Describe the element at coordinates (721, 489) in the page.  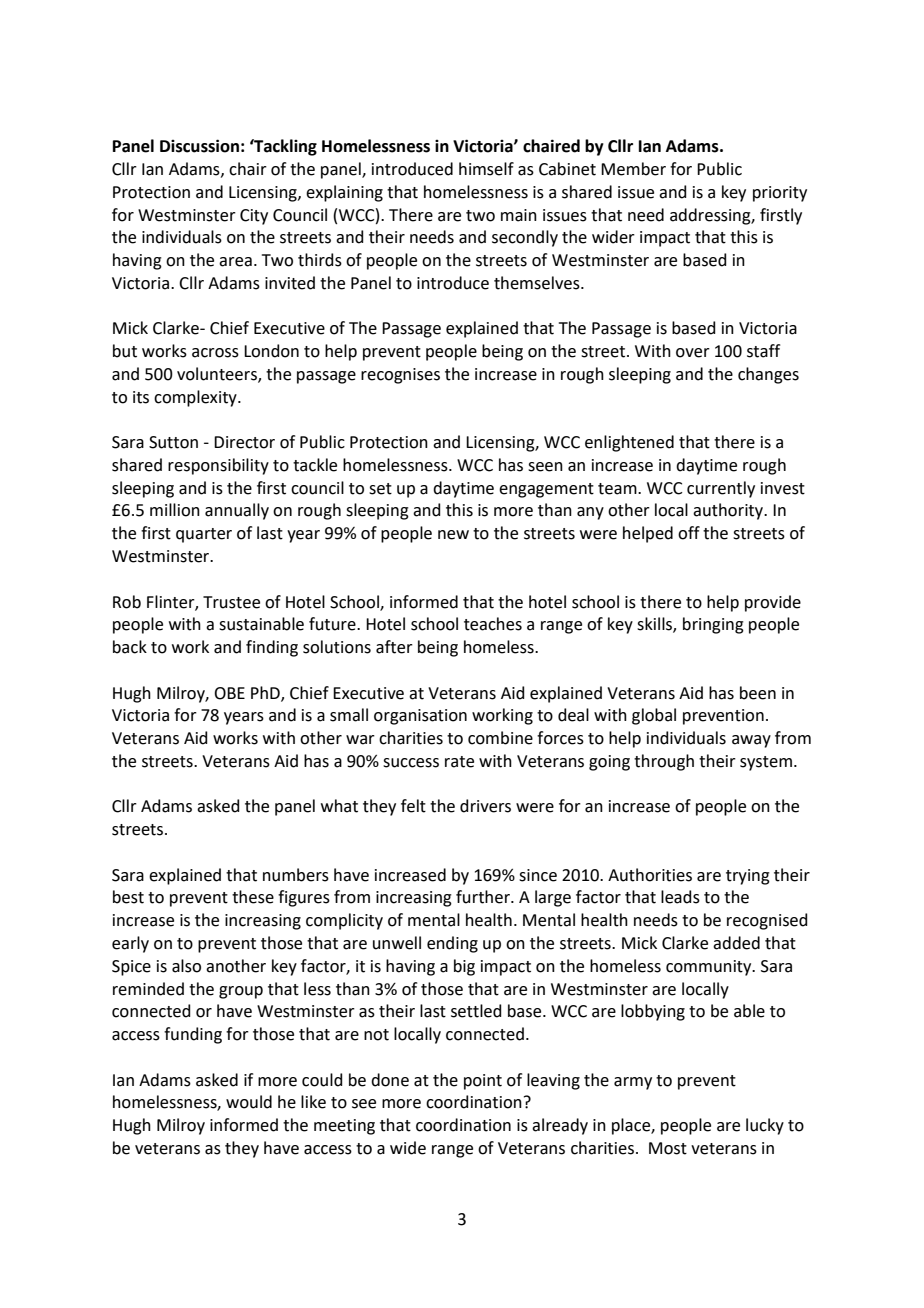
I see `currently` at that location.
